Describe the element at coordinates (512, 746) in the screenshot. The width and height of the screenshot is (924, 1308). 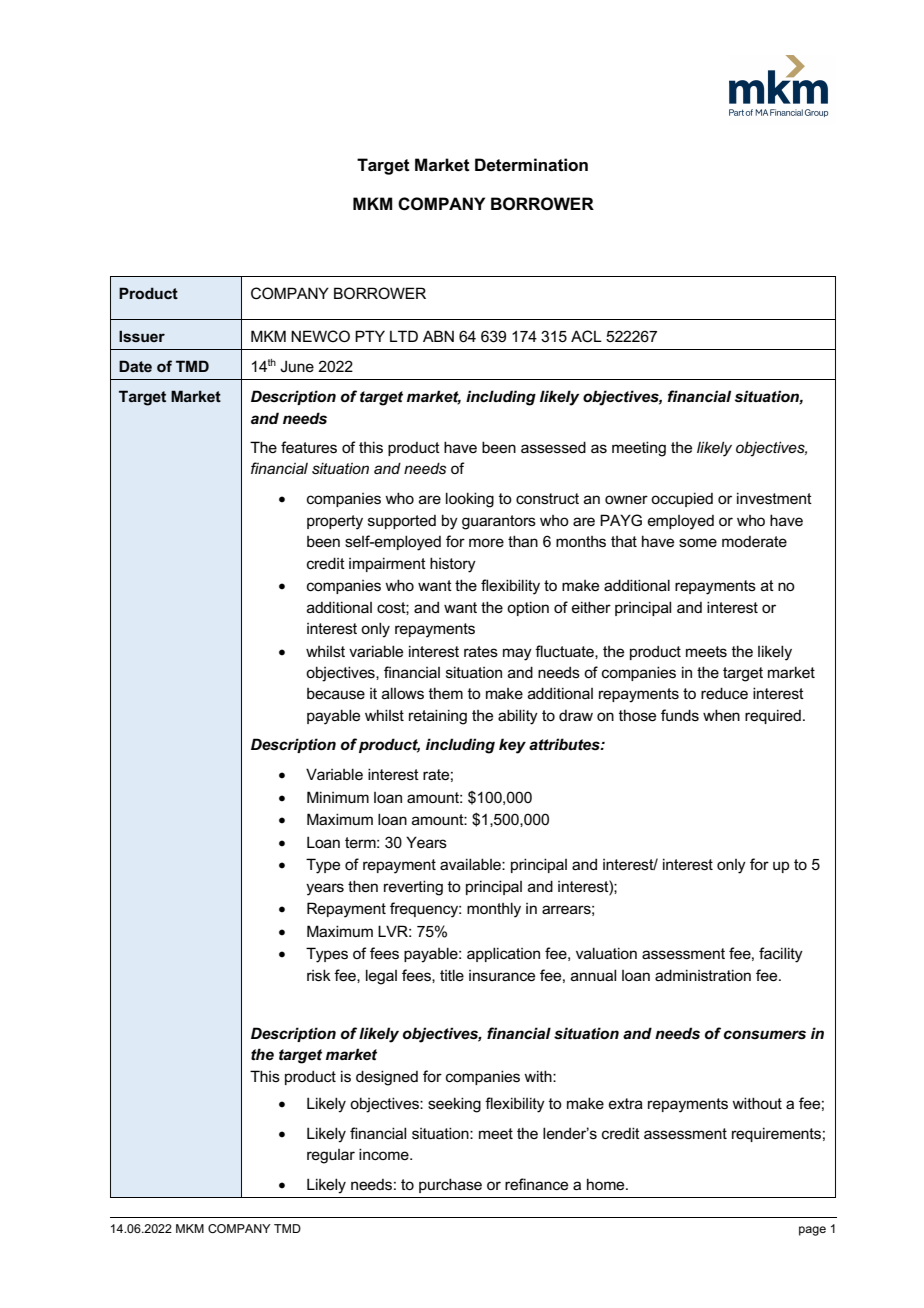
I see `key` at that location.
